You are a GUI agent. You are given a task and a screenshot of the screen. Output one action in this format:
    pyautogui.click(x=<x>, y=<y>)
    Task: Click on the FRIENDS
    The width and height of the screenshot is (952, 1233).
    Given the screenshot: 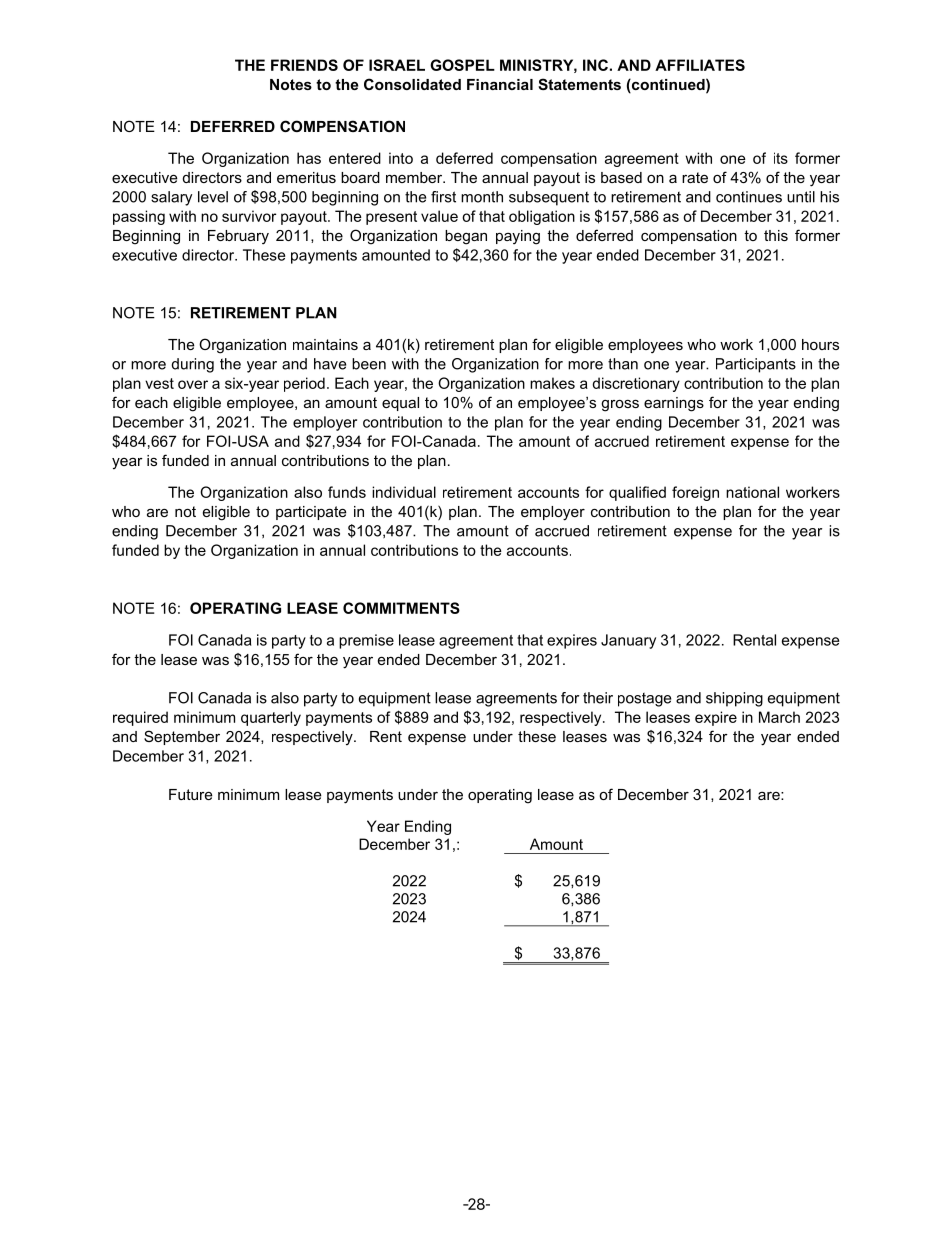 What is the action you would take?
    pyautogui.click(x=304, y=65)
